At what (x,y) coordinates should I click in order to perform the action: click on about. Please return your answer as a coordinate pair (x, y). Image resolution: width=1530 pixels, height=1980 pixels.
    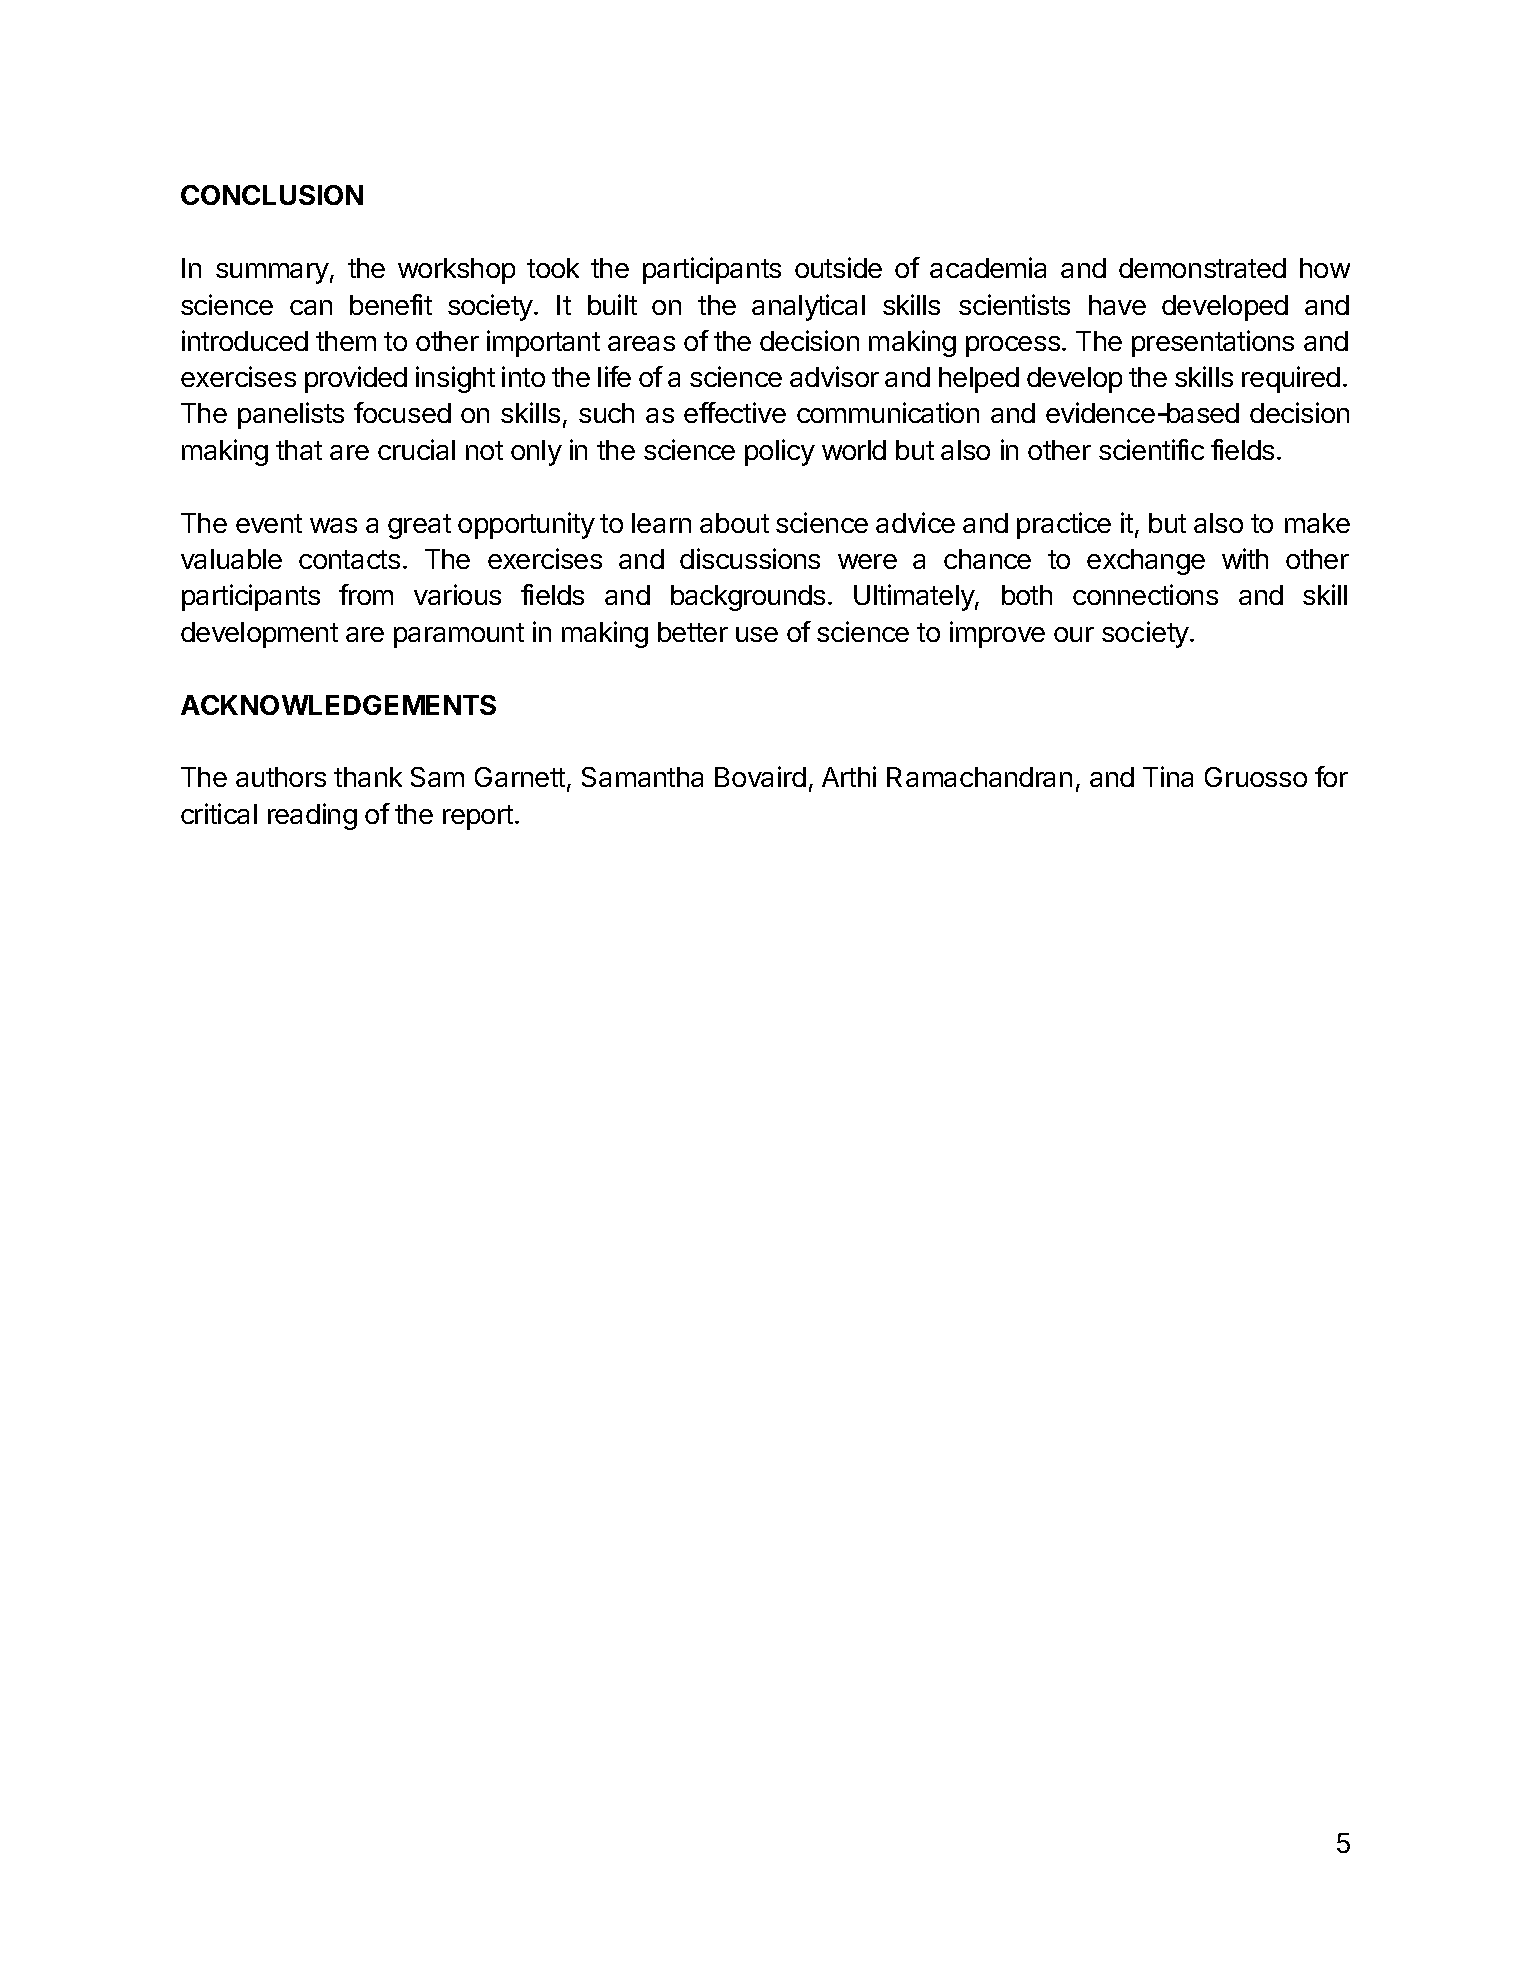
    Looking at the image, I should click on (734, 523).
